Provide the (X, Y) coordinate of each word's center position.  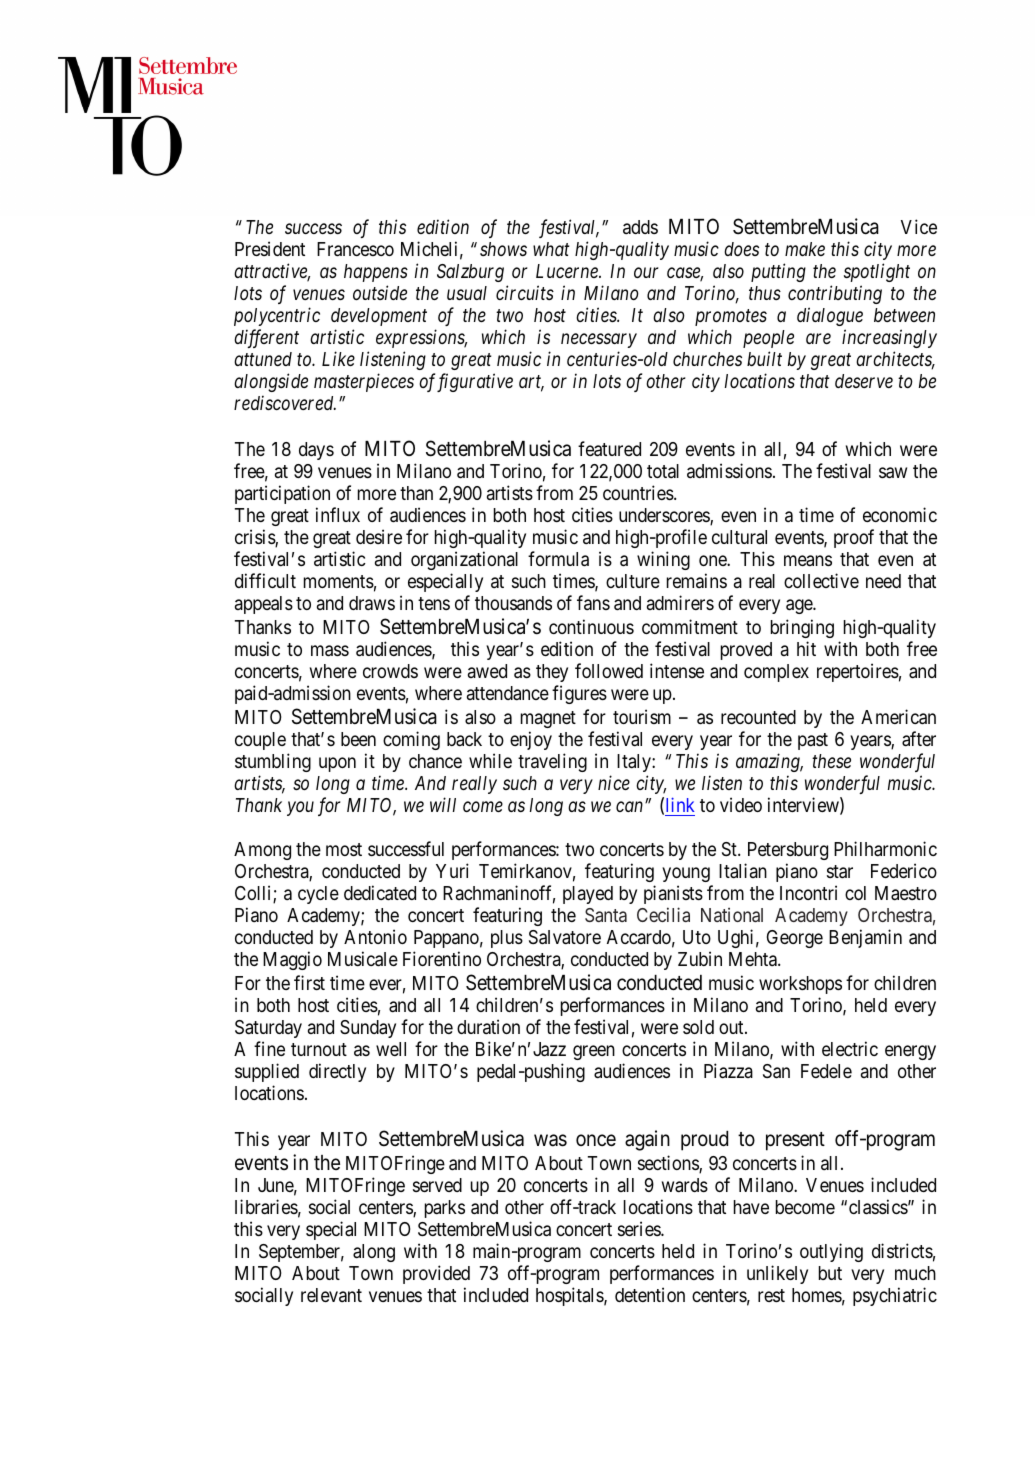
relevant (331, 1295)
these (831, 761)
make (805, 249)
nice (614, 783)
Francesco (355, 249)
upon (337, 764)
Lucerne (568, 271)
